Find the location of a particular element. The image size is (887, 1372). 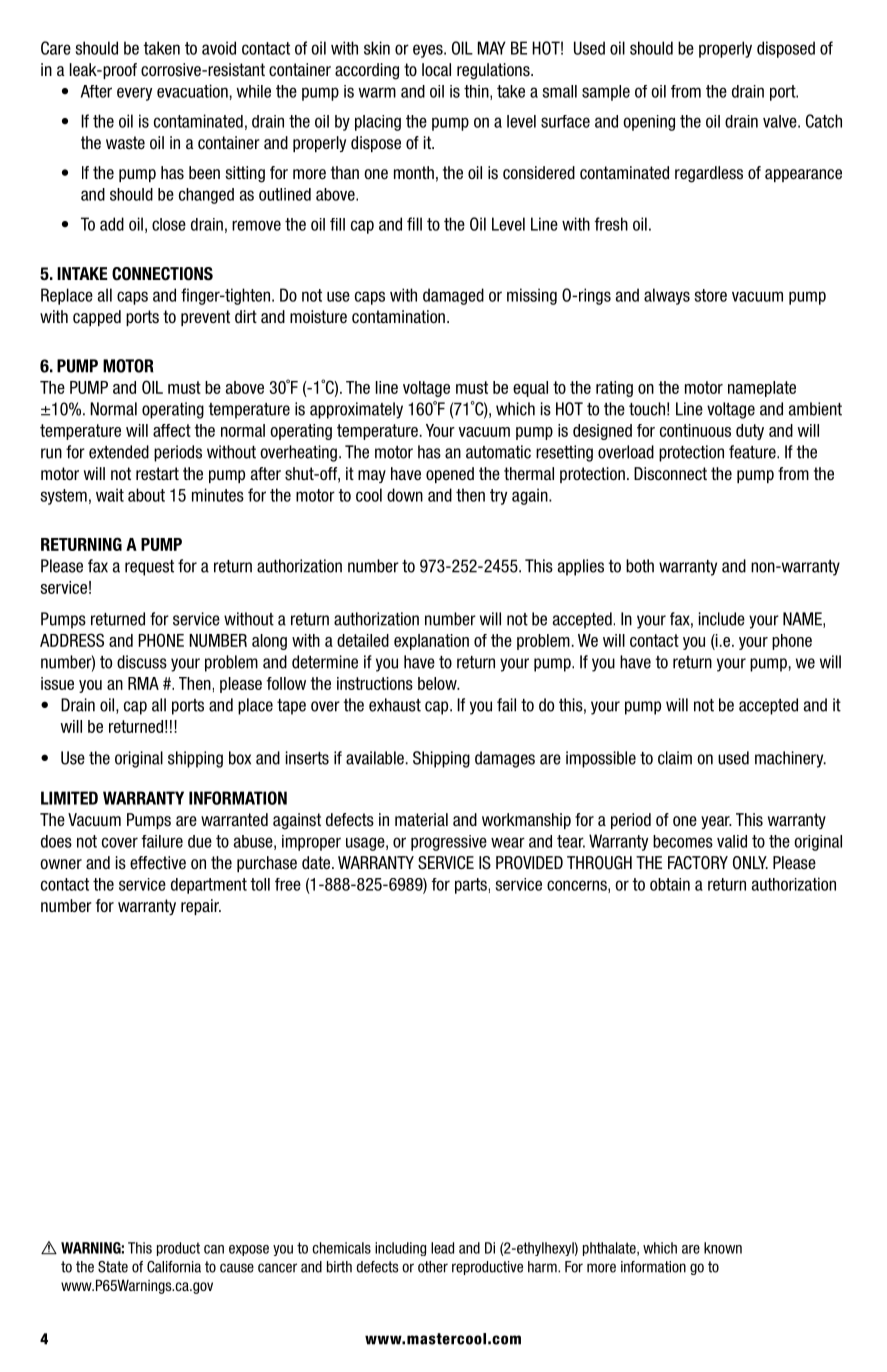

repair is located at coordinates (201, 907).
